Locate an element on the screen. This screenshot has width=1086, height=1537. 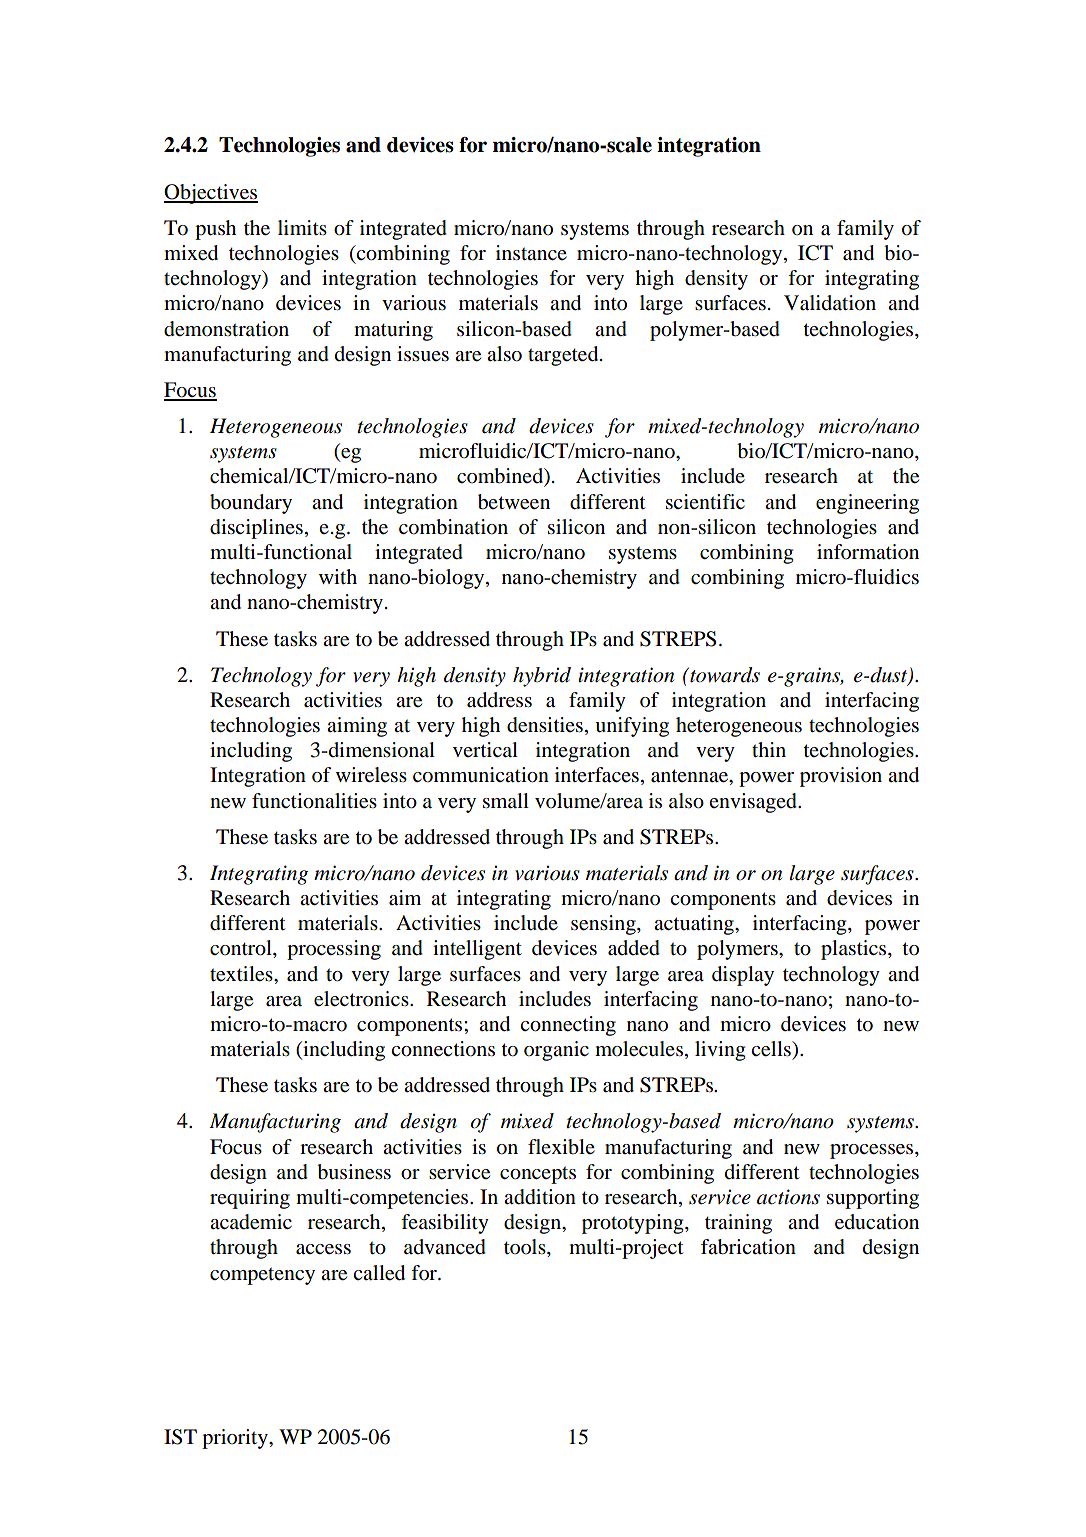
fabrication is located at coordinates (748, 1247).
